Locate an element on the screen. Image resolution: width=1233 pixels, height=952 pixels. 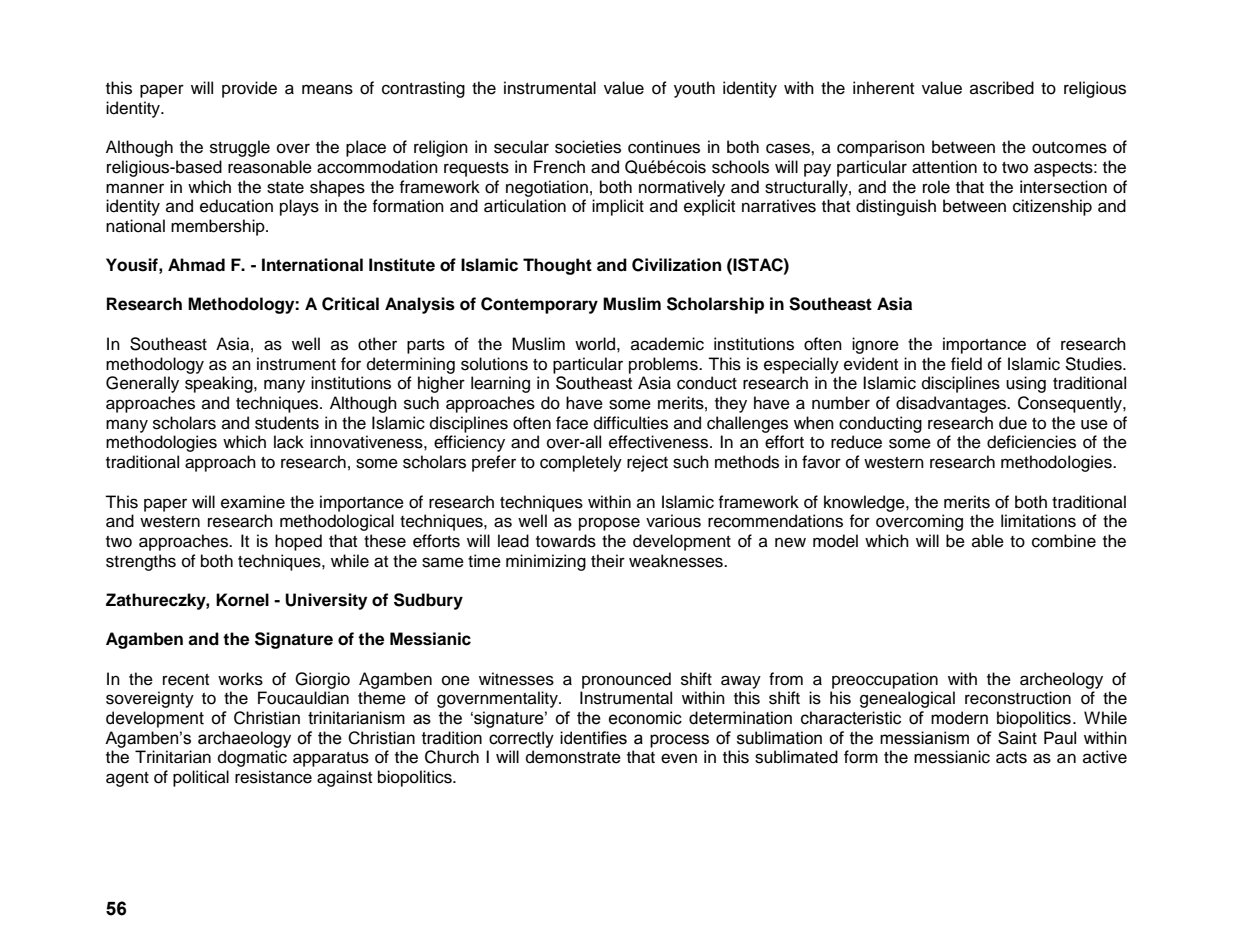
ascribed is located at coordinates (1002, 88).
